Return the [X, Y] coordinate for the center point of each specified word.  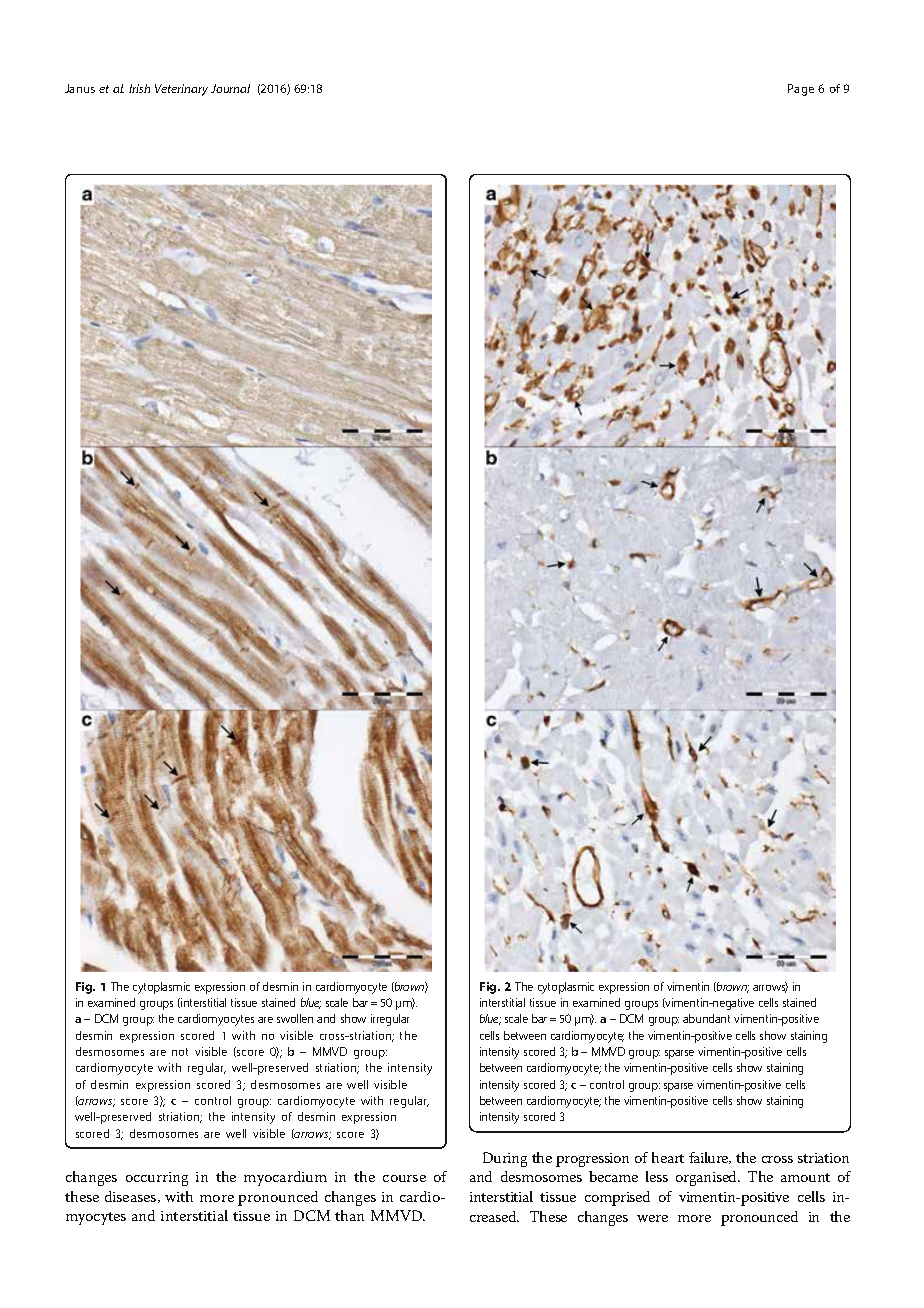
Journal [230, 88]
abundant [706, 1018]
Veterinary [181, 90]
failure [710, 1158]
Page [801, 90]
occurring [157, 1179]
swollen [295, 1018]
